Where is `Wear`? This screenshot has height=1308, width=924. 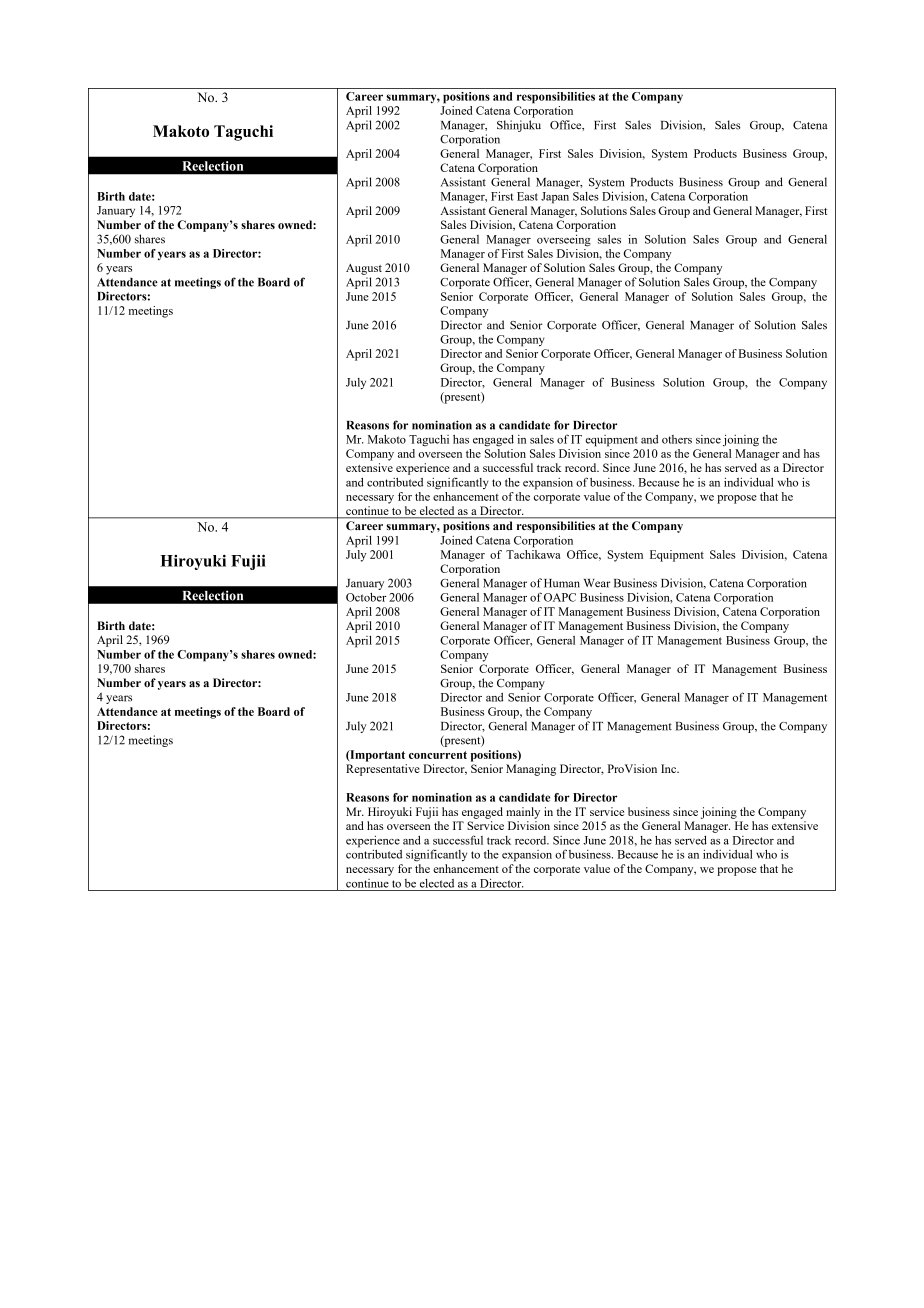 Wear is located at coordinates (597, 583).
